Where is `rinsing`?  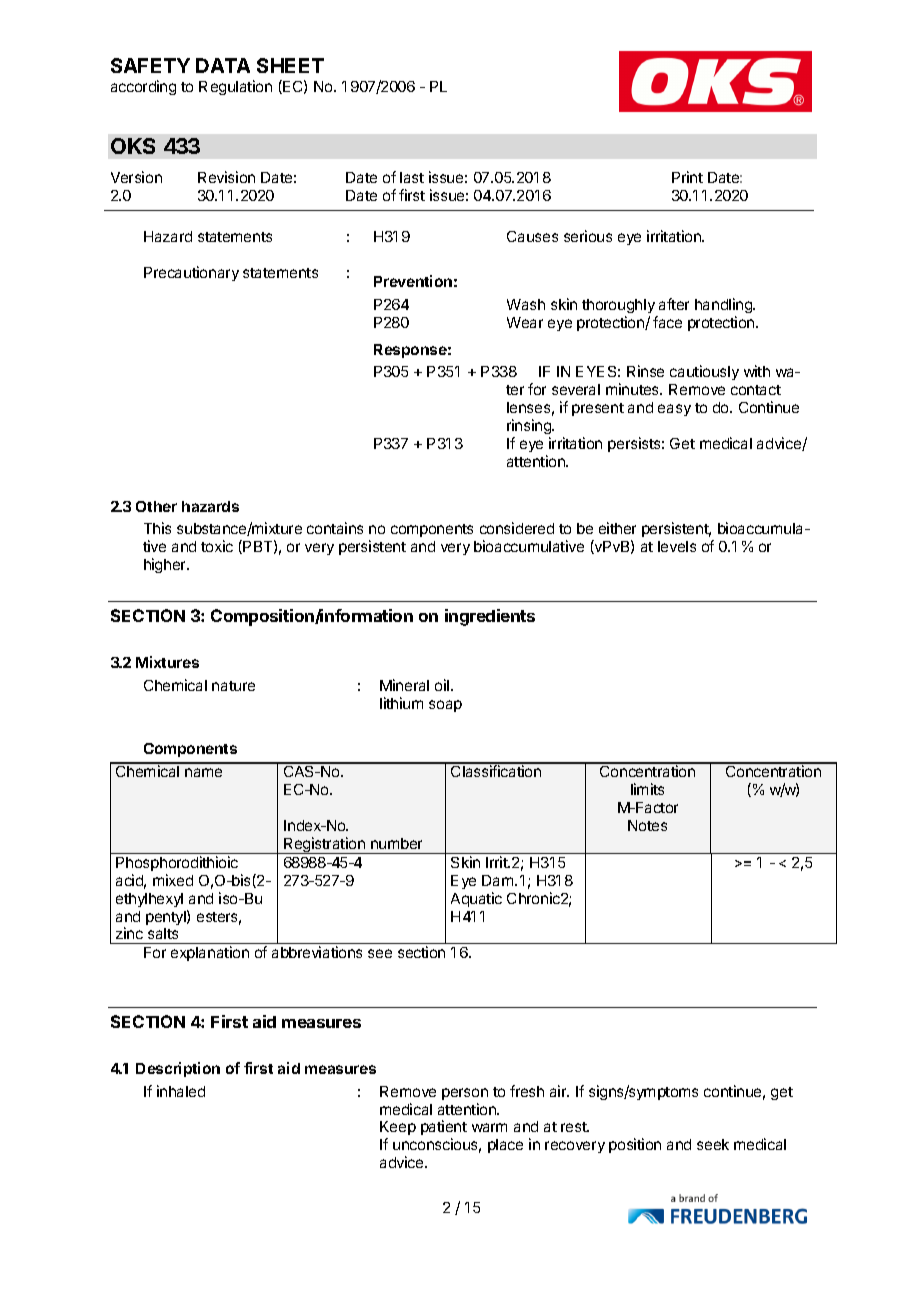 rinsing is located at coordinates (530, 428).
